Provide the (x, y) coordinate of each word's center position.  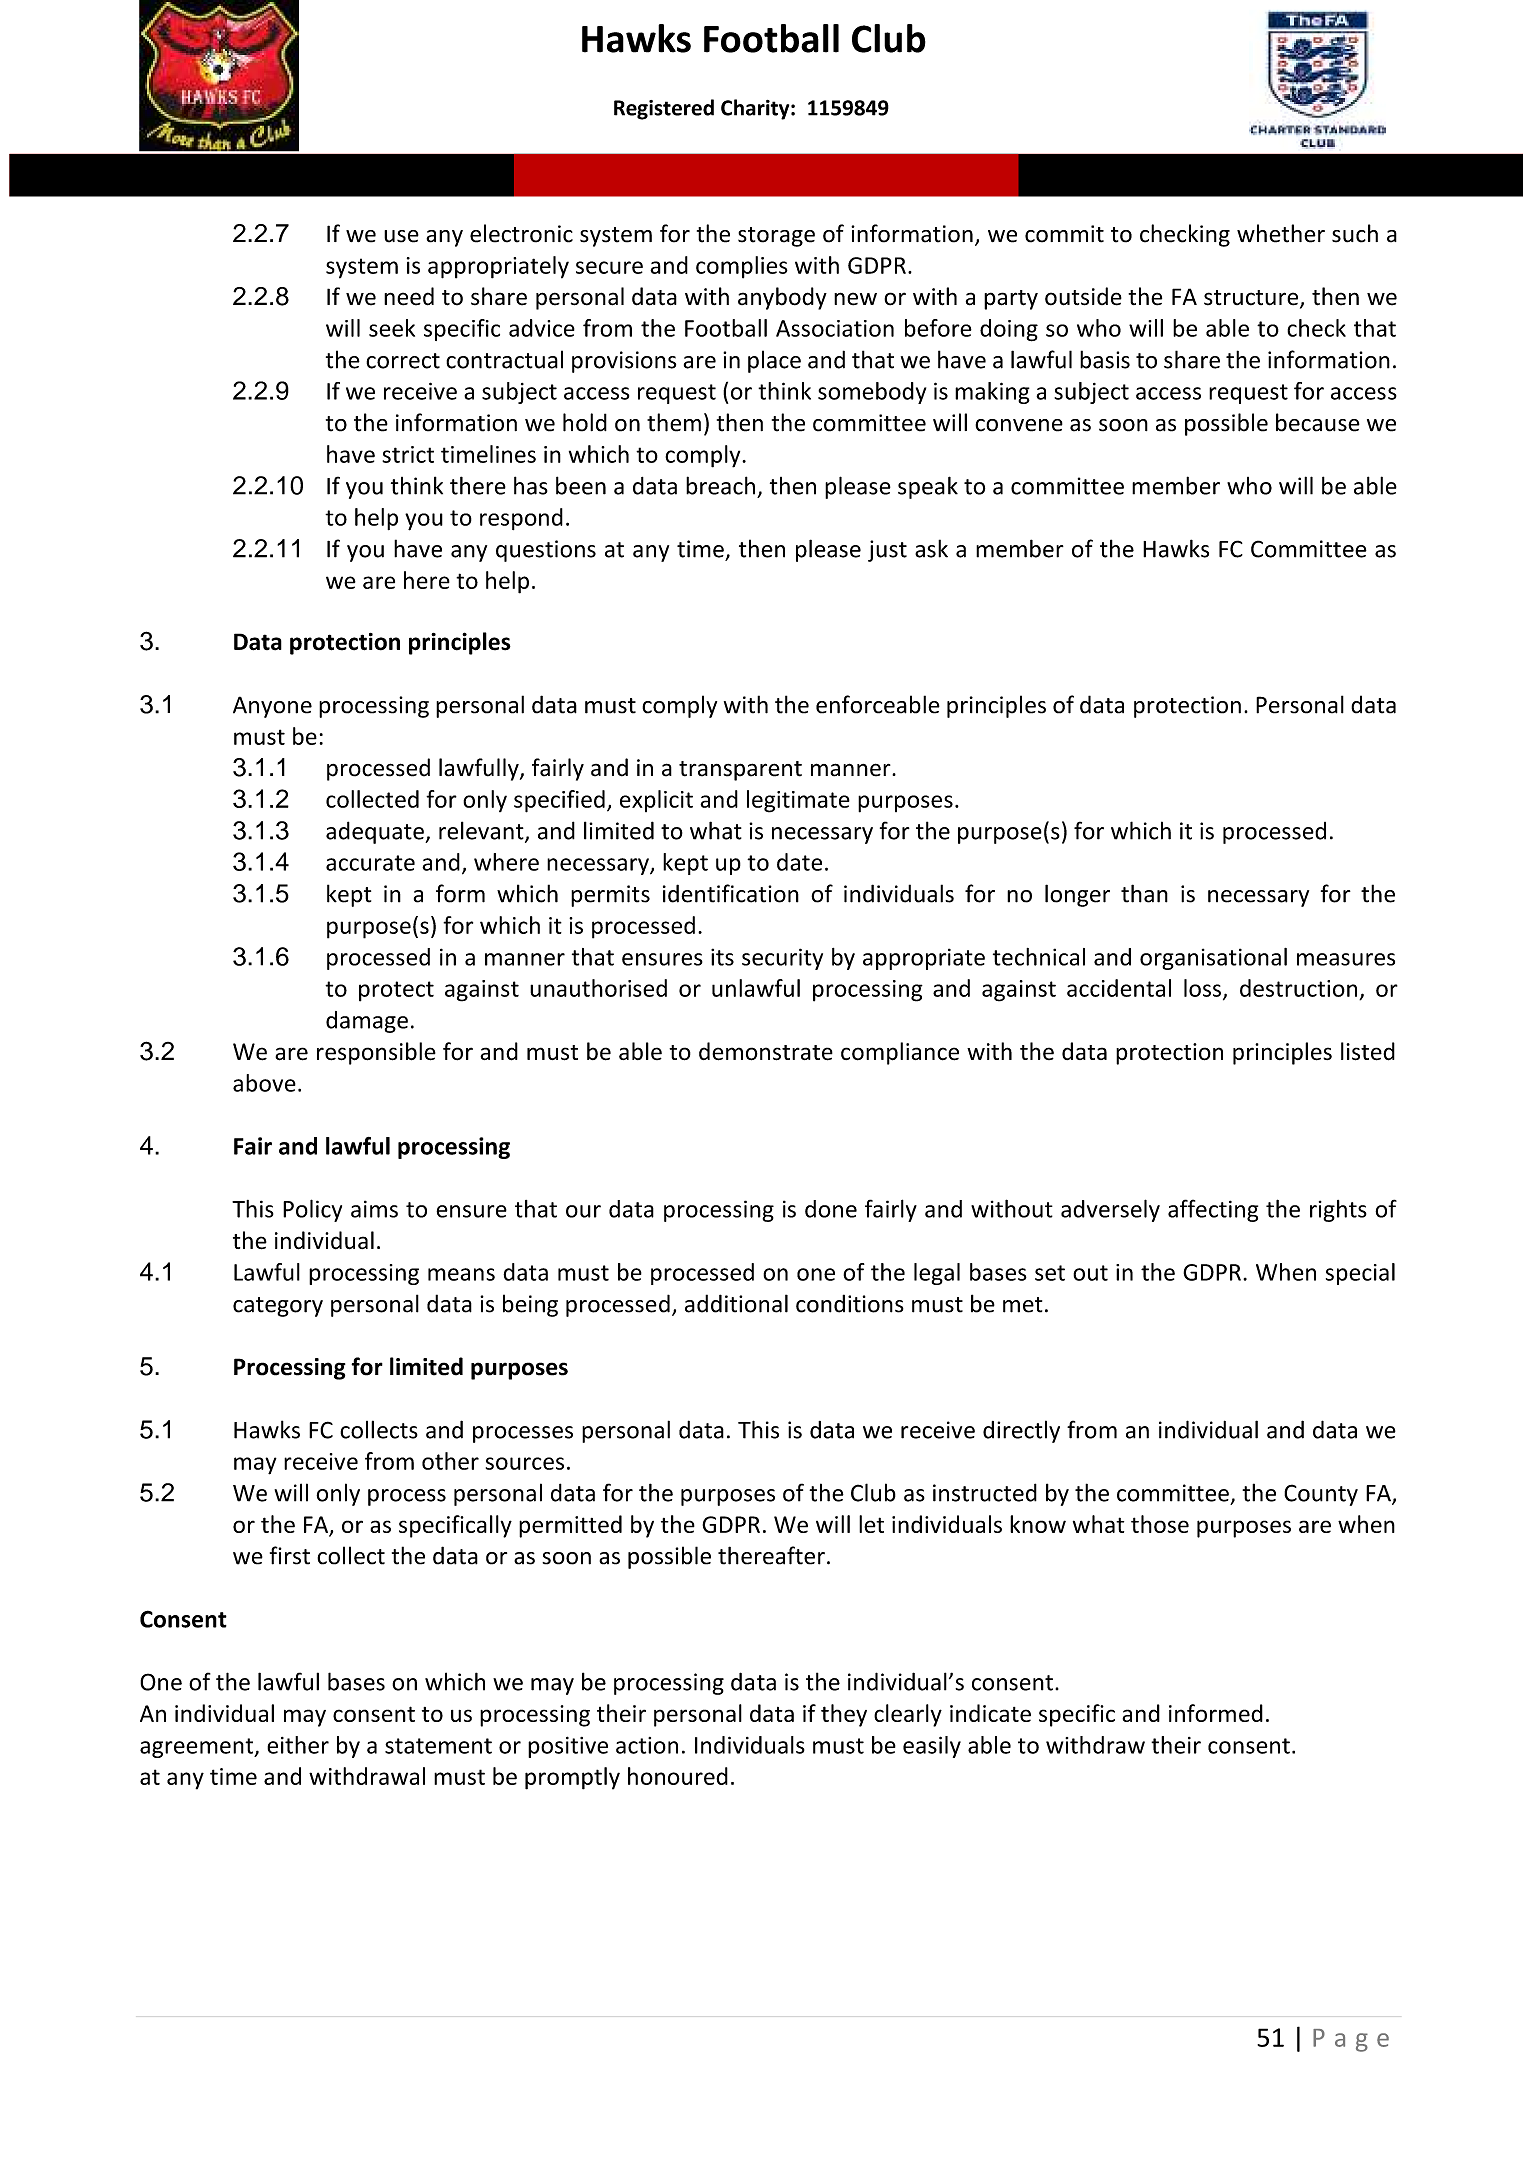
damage (367, 1022)
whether (1281, 233)
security (782, 959)
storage (776, 237)
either (298, 1745)
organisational (1213, 959)
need (409, 296)
